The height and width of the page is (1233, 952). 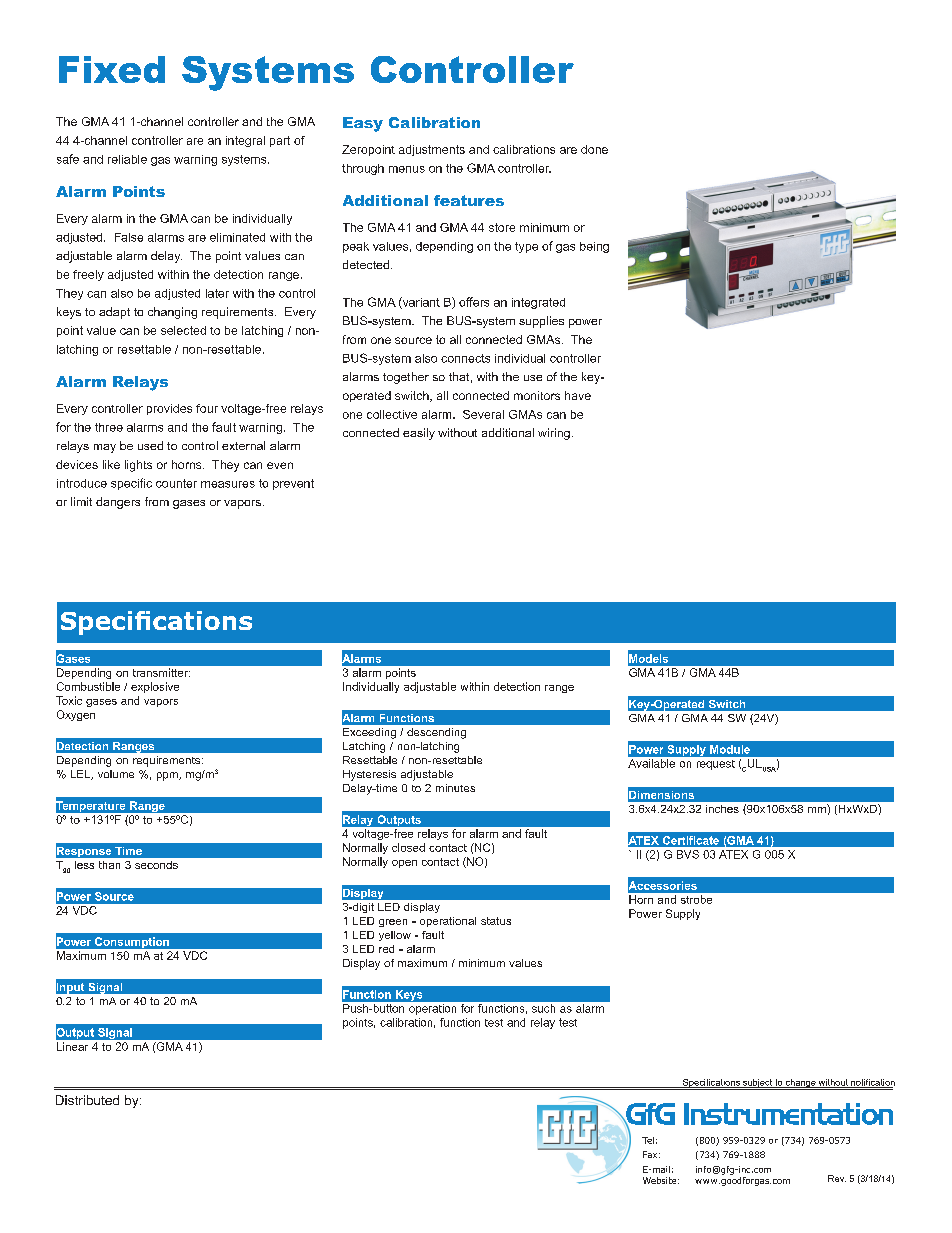 What do you see at coordinates (419, 434) in the page?
I see `easily` at bounding box center [419, 434].
